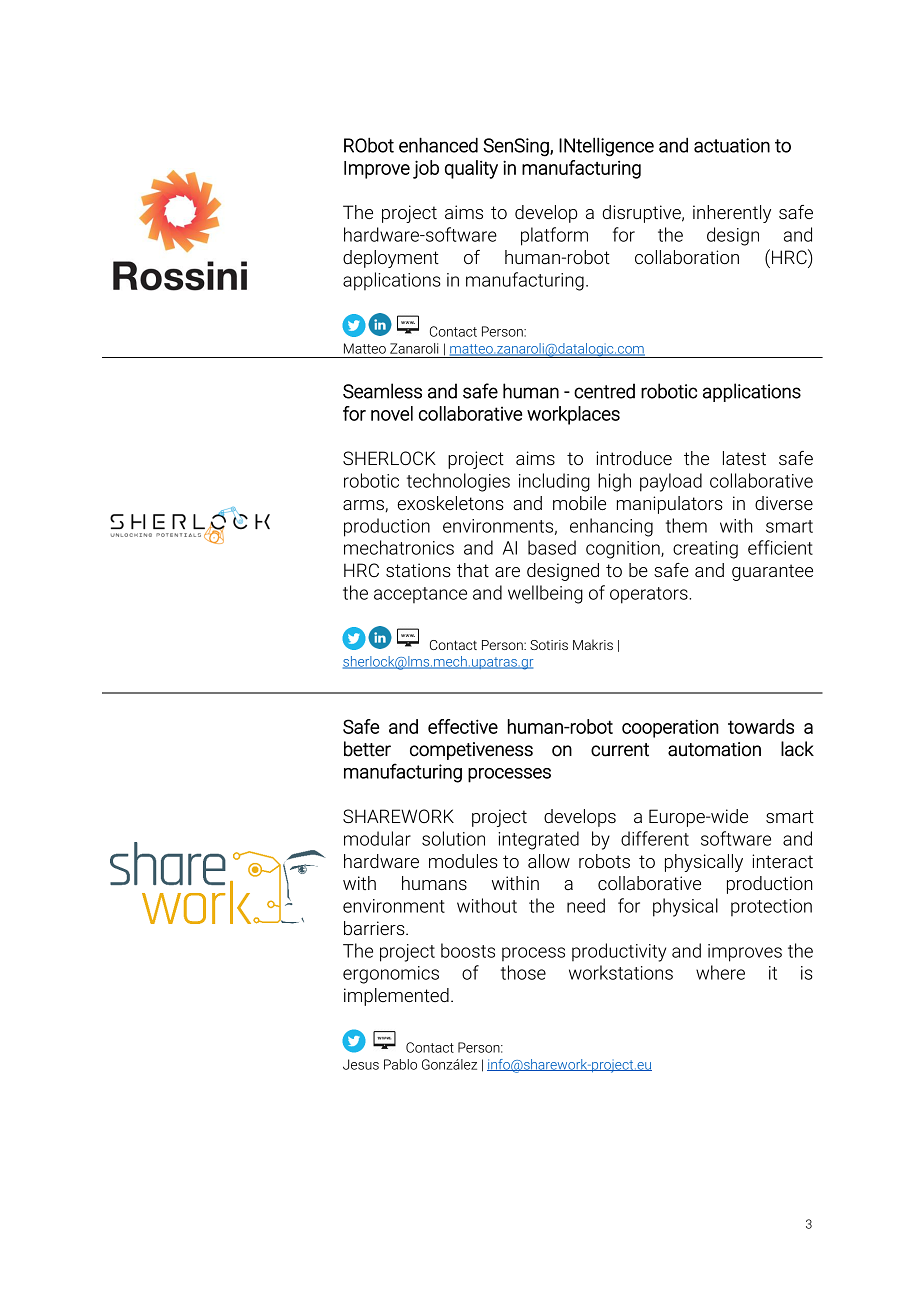 This image has width=924, height=1309. What do you see at coordinates (400, 1064) in the image?
I see `Pablo` at bounding box center [400, 1064].
